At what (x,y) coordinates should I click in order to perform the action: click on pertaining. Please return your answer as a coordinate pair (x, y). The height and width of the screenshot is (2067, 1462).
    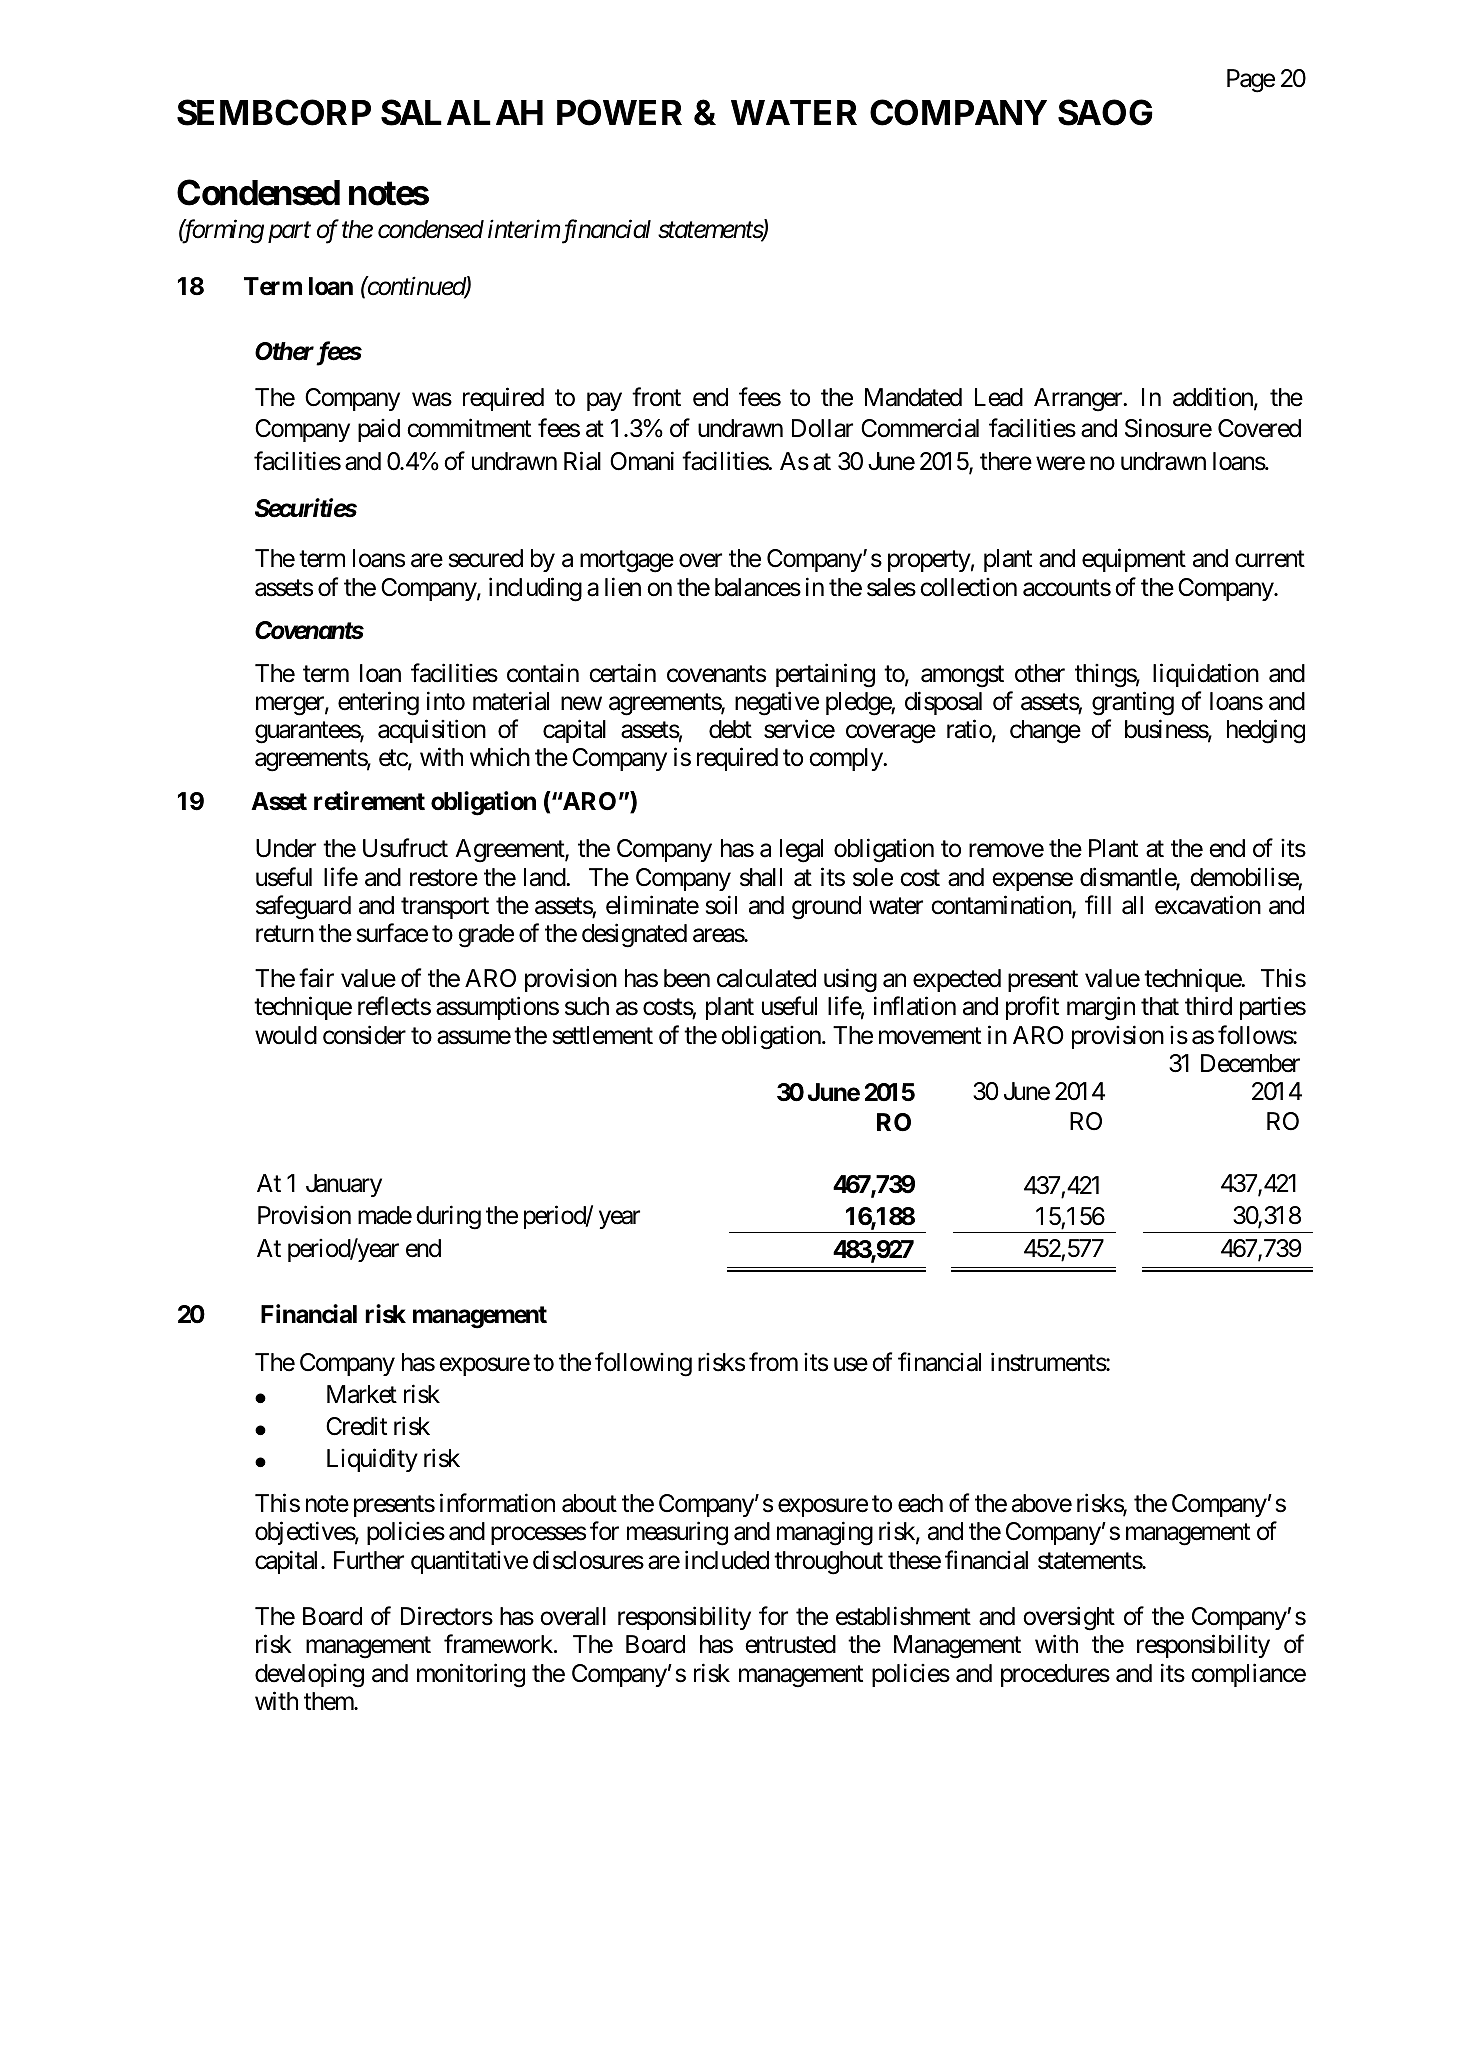
    Looking at the image, I should click on (825, 675).
